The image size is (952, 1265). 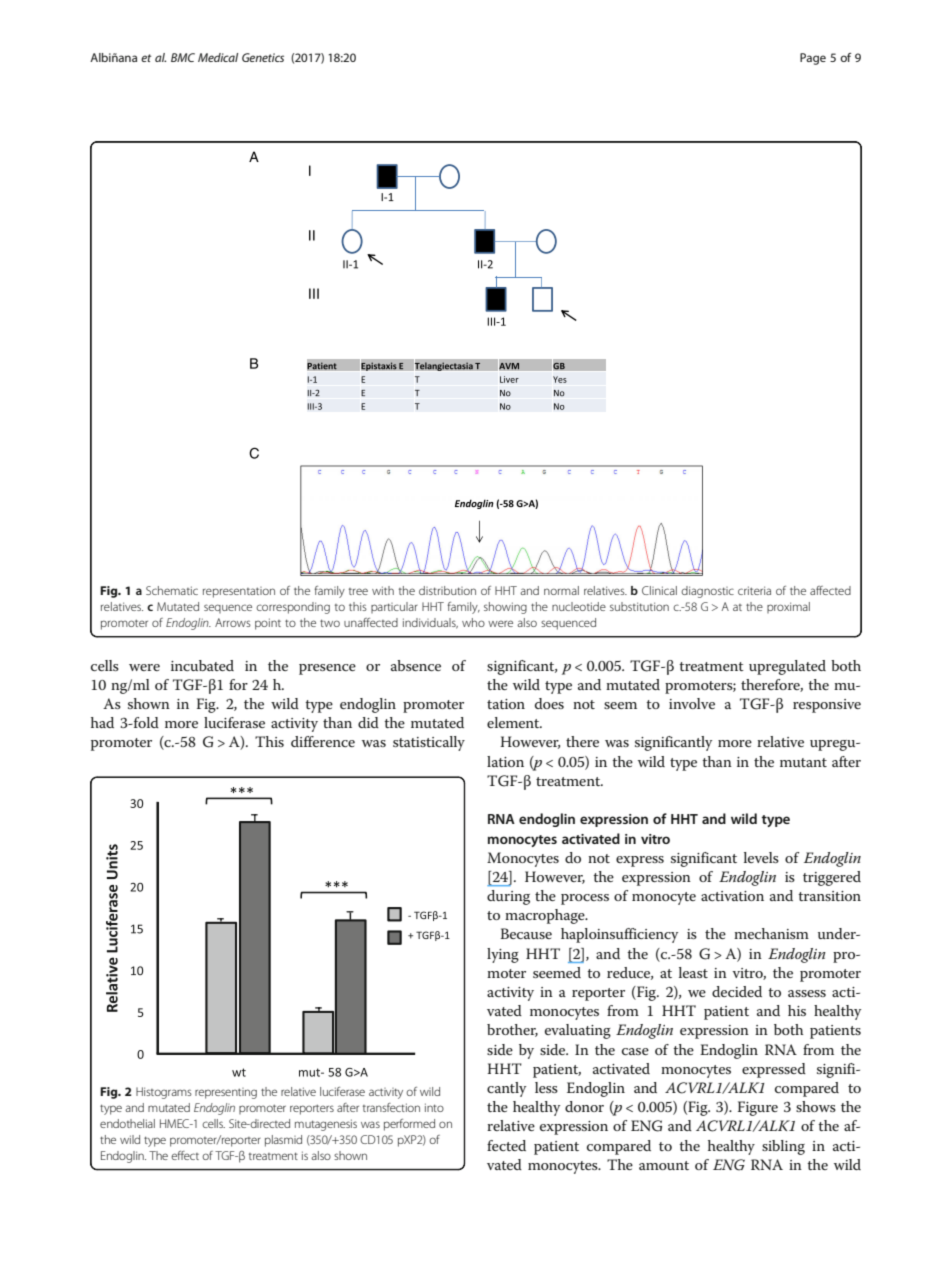 What do you see at coordinates (102, 722) in the document?
I see `had` at bounding box center [102, 722].
